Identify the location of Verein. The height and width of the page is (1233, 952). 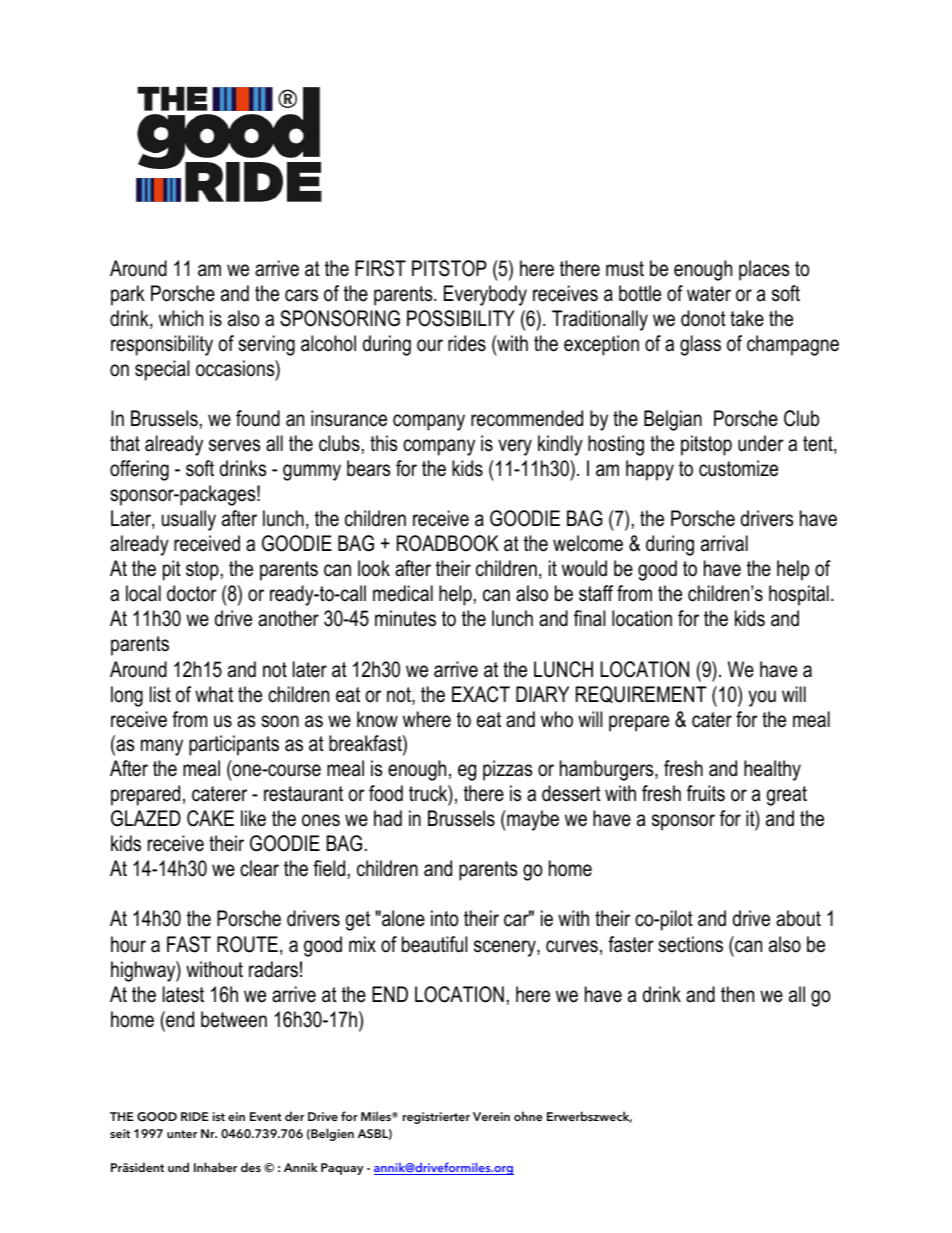
(491, 1116).
